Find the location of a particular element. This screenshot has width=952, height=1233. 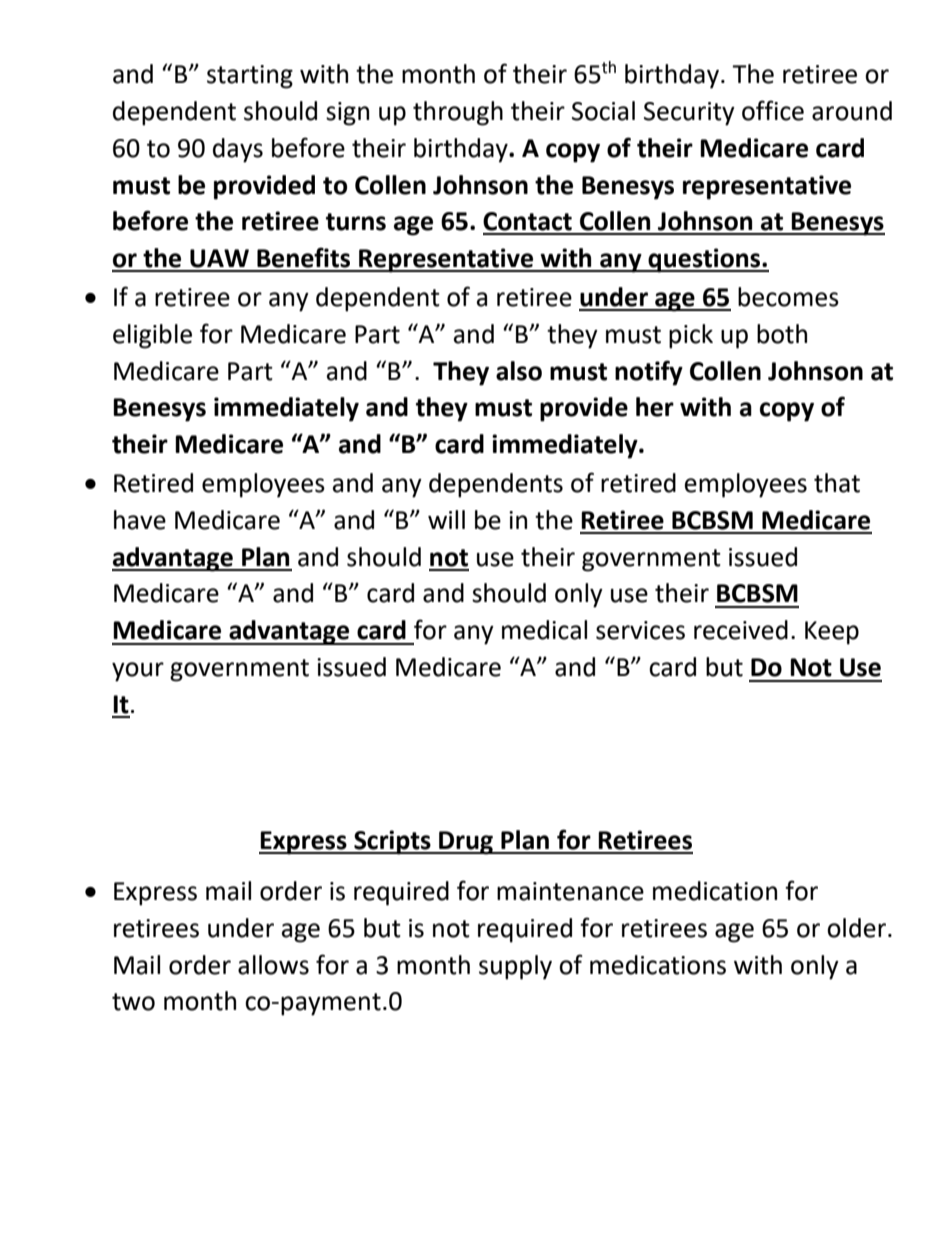

allows is located at coordinates (273, 965).
